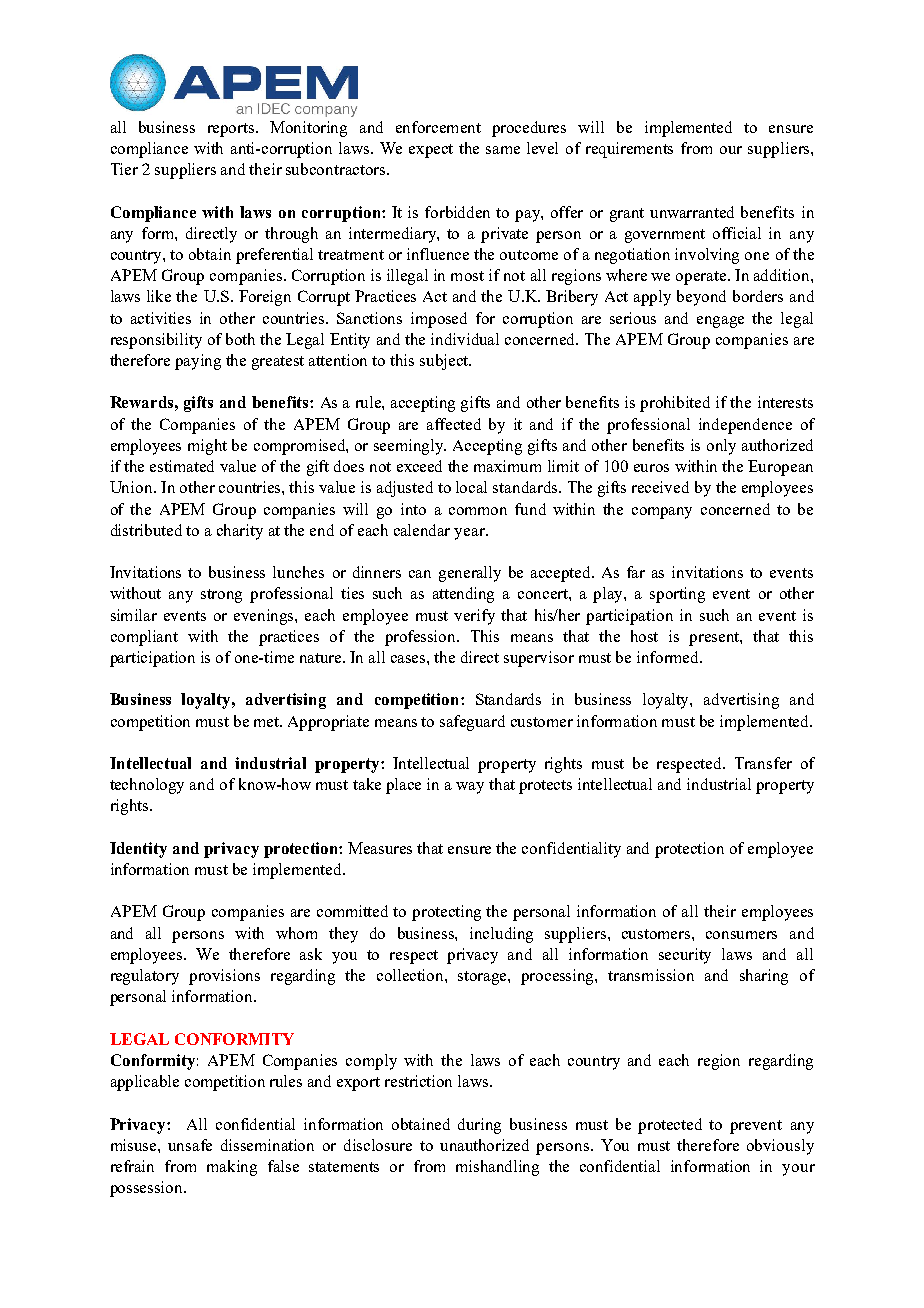 This screenshot has height=1308, width=924. What do you see at coordinates (497, 1168) in the screenshot?
I see `mishandling` at bounding box center [497, 1168].
